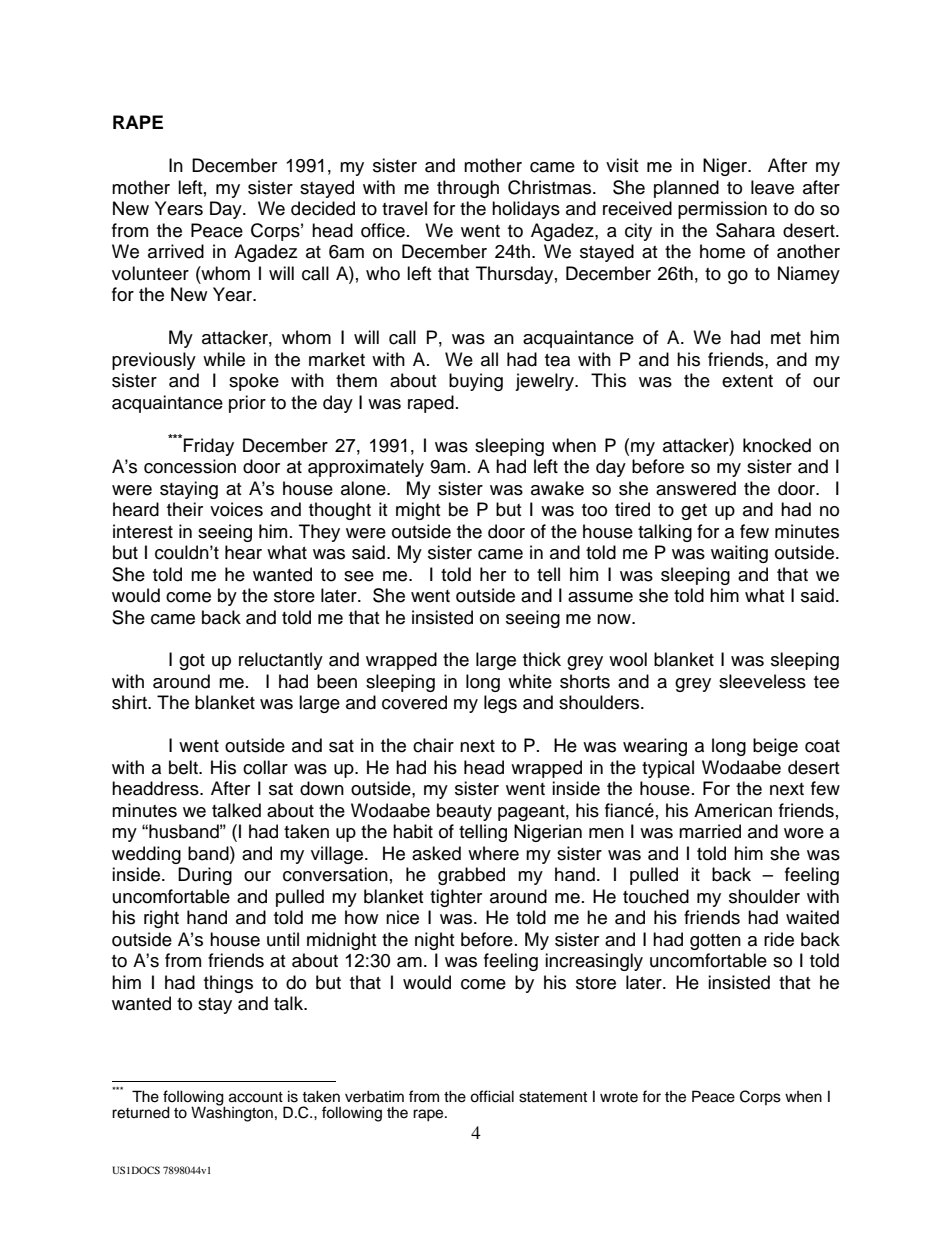 The width and height of the page is (952, 1233). What do you see at coordinates (205, 876) in the page?
I see `During` at bounding box center [205, 876].
